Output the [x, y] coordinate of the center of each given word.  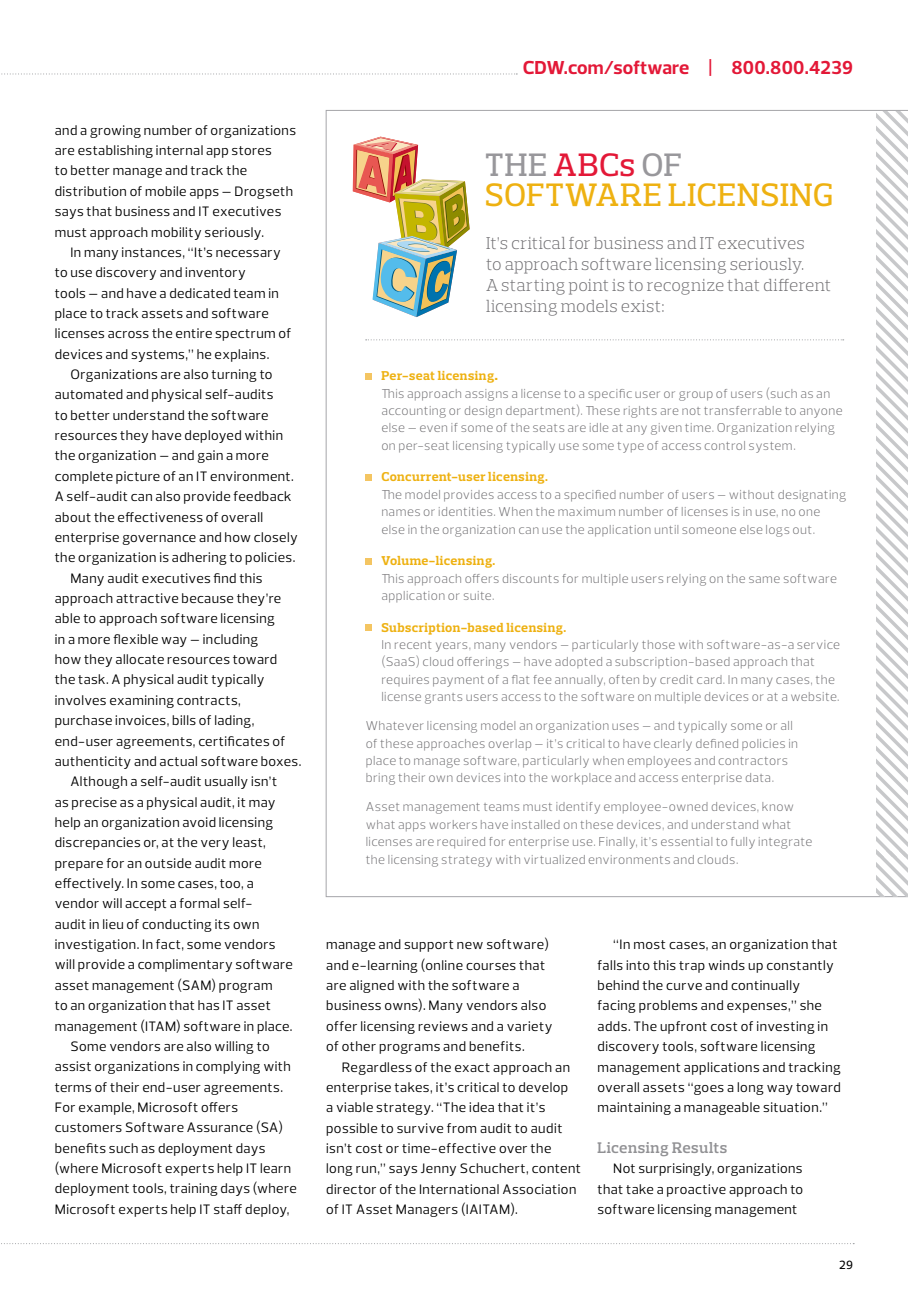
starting [533, 287]
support [428, 946]
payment [458, 681]
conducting [177, 925]
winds [726, 965]
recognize [685, 287]
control [725, 445]
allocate [140, 659]
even [433, 428]
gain [210, 456]
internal [179, 150]
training [194, 1189]
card [710, 679]
